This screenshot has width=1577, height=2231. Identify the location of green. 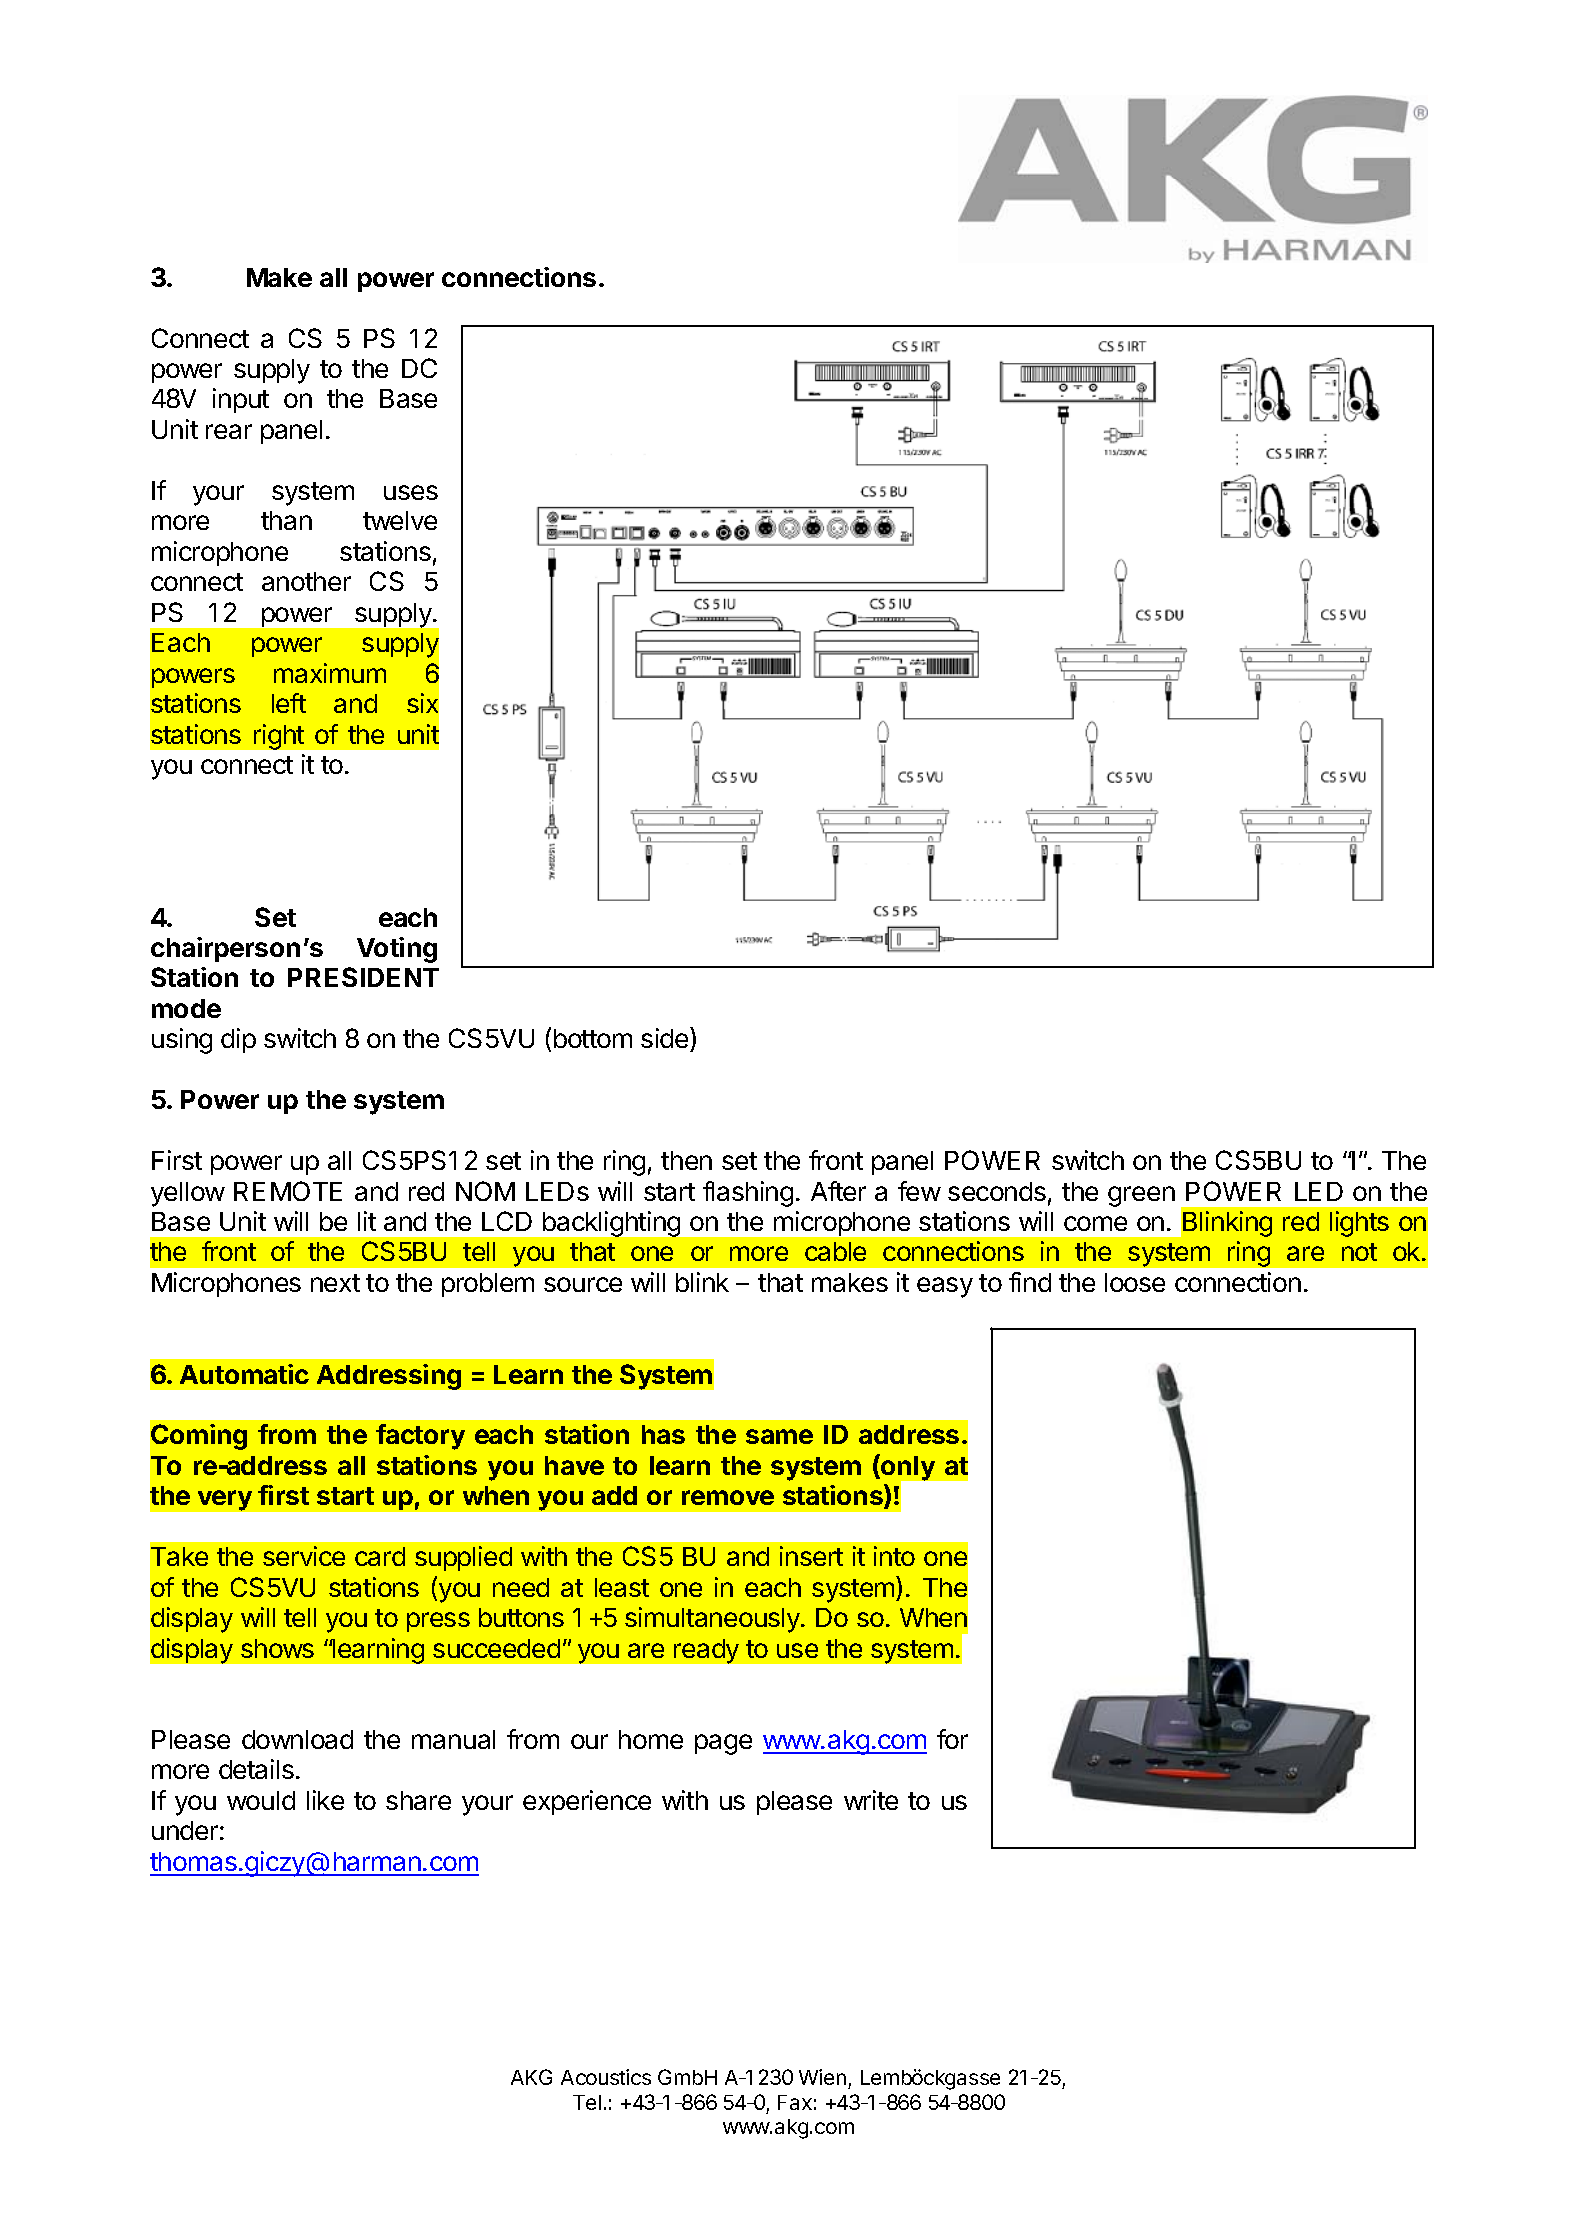
(1141, 1196).
